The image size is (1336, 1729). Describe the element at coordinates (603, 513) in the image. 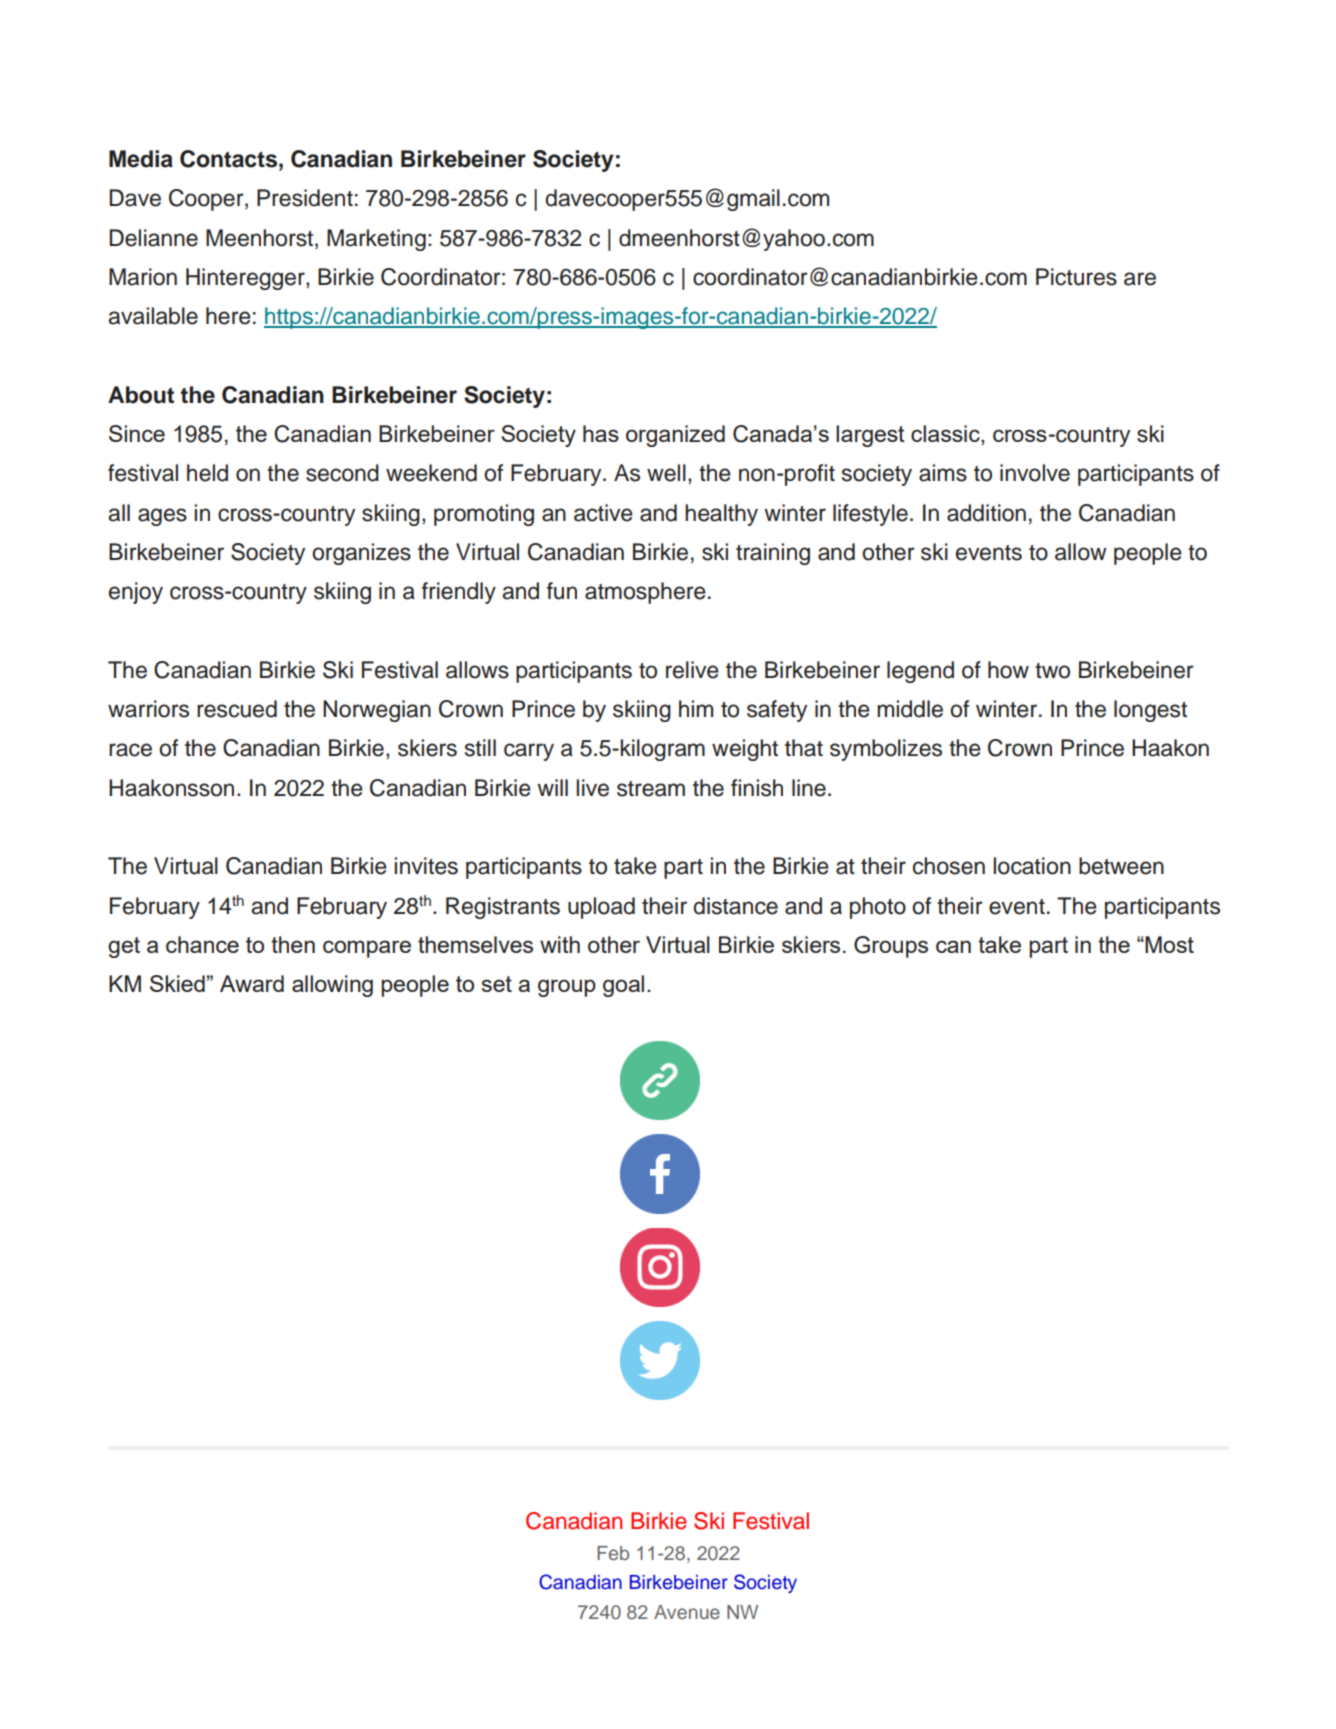

I see `active` at that location.
